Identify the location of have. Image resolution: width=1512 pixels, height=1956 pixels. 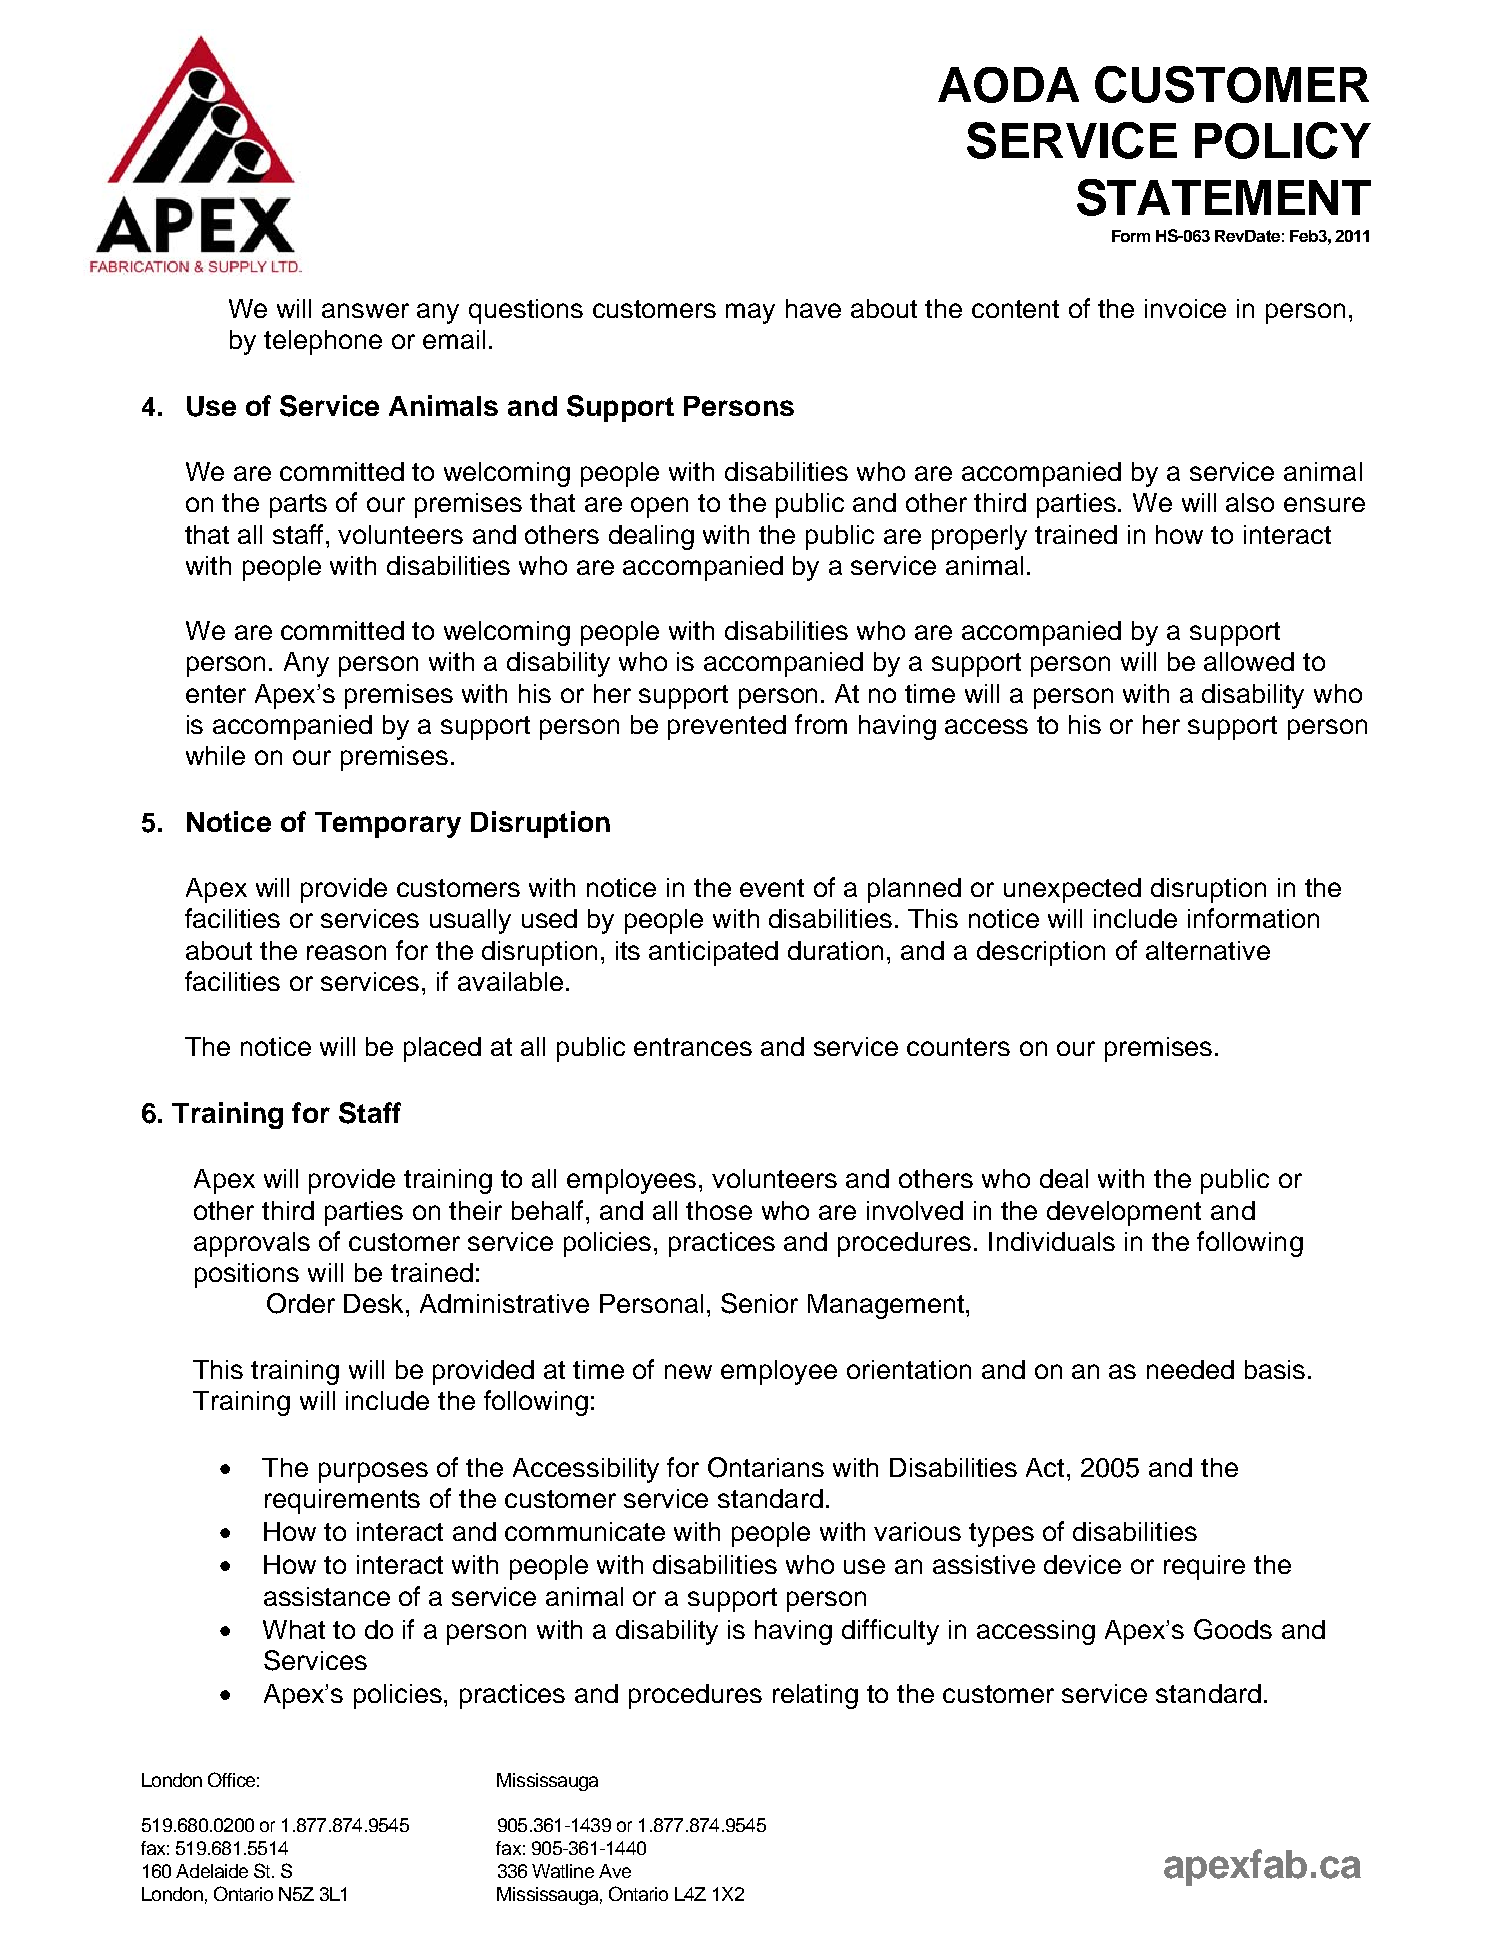
(813, 308).
